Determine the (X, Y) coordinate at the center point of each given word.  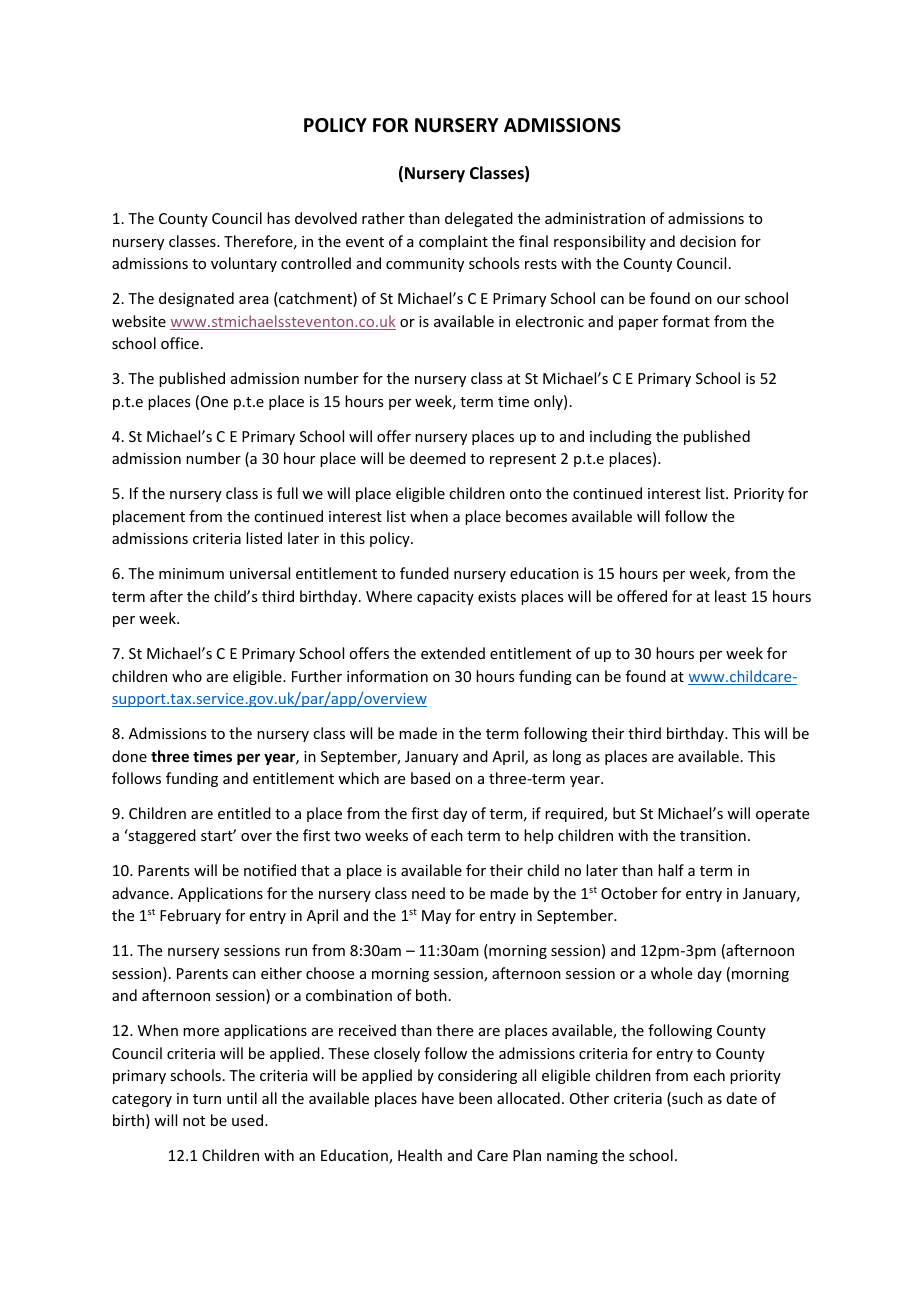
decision (708, 241)
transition (713, 835)
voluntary (244, 264)
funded (424, 573)
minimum (191, 573)
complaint (453, 242)
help (538, 836)
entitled (244, 813)
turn (207, 1099)
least (730, 596)
